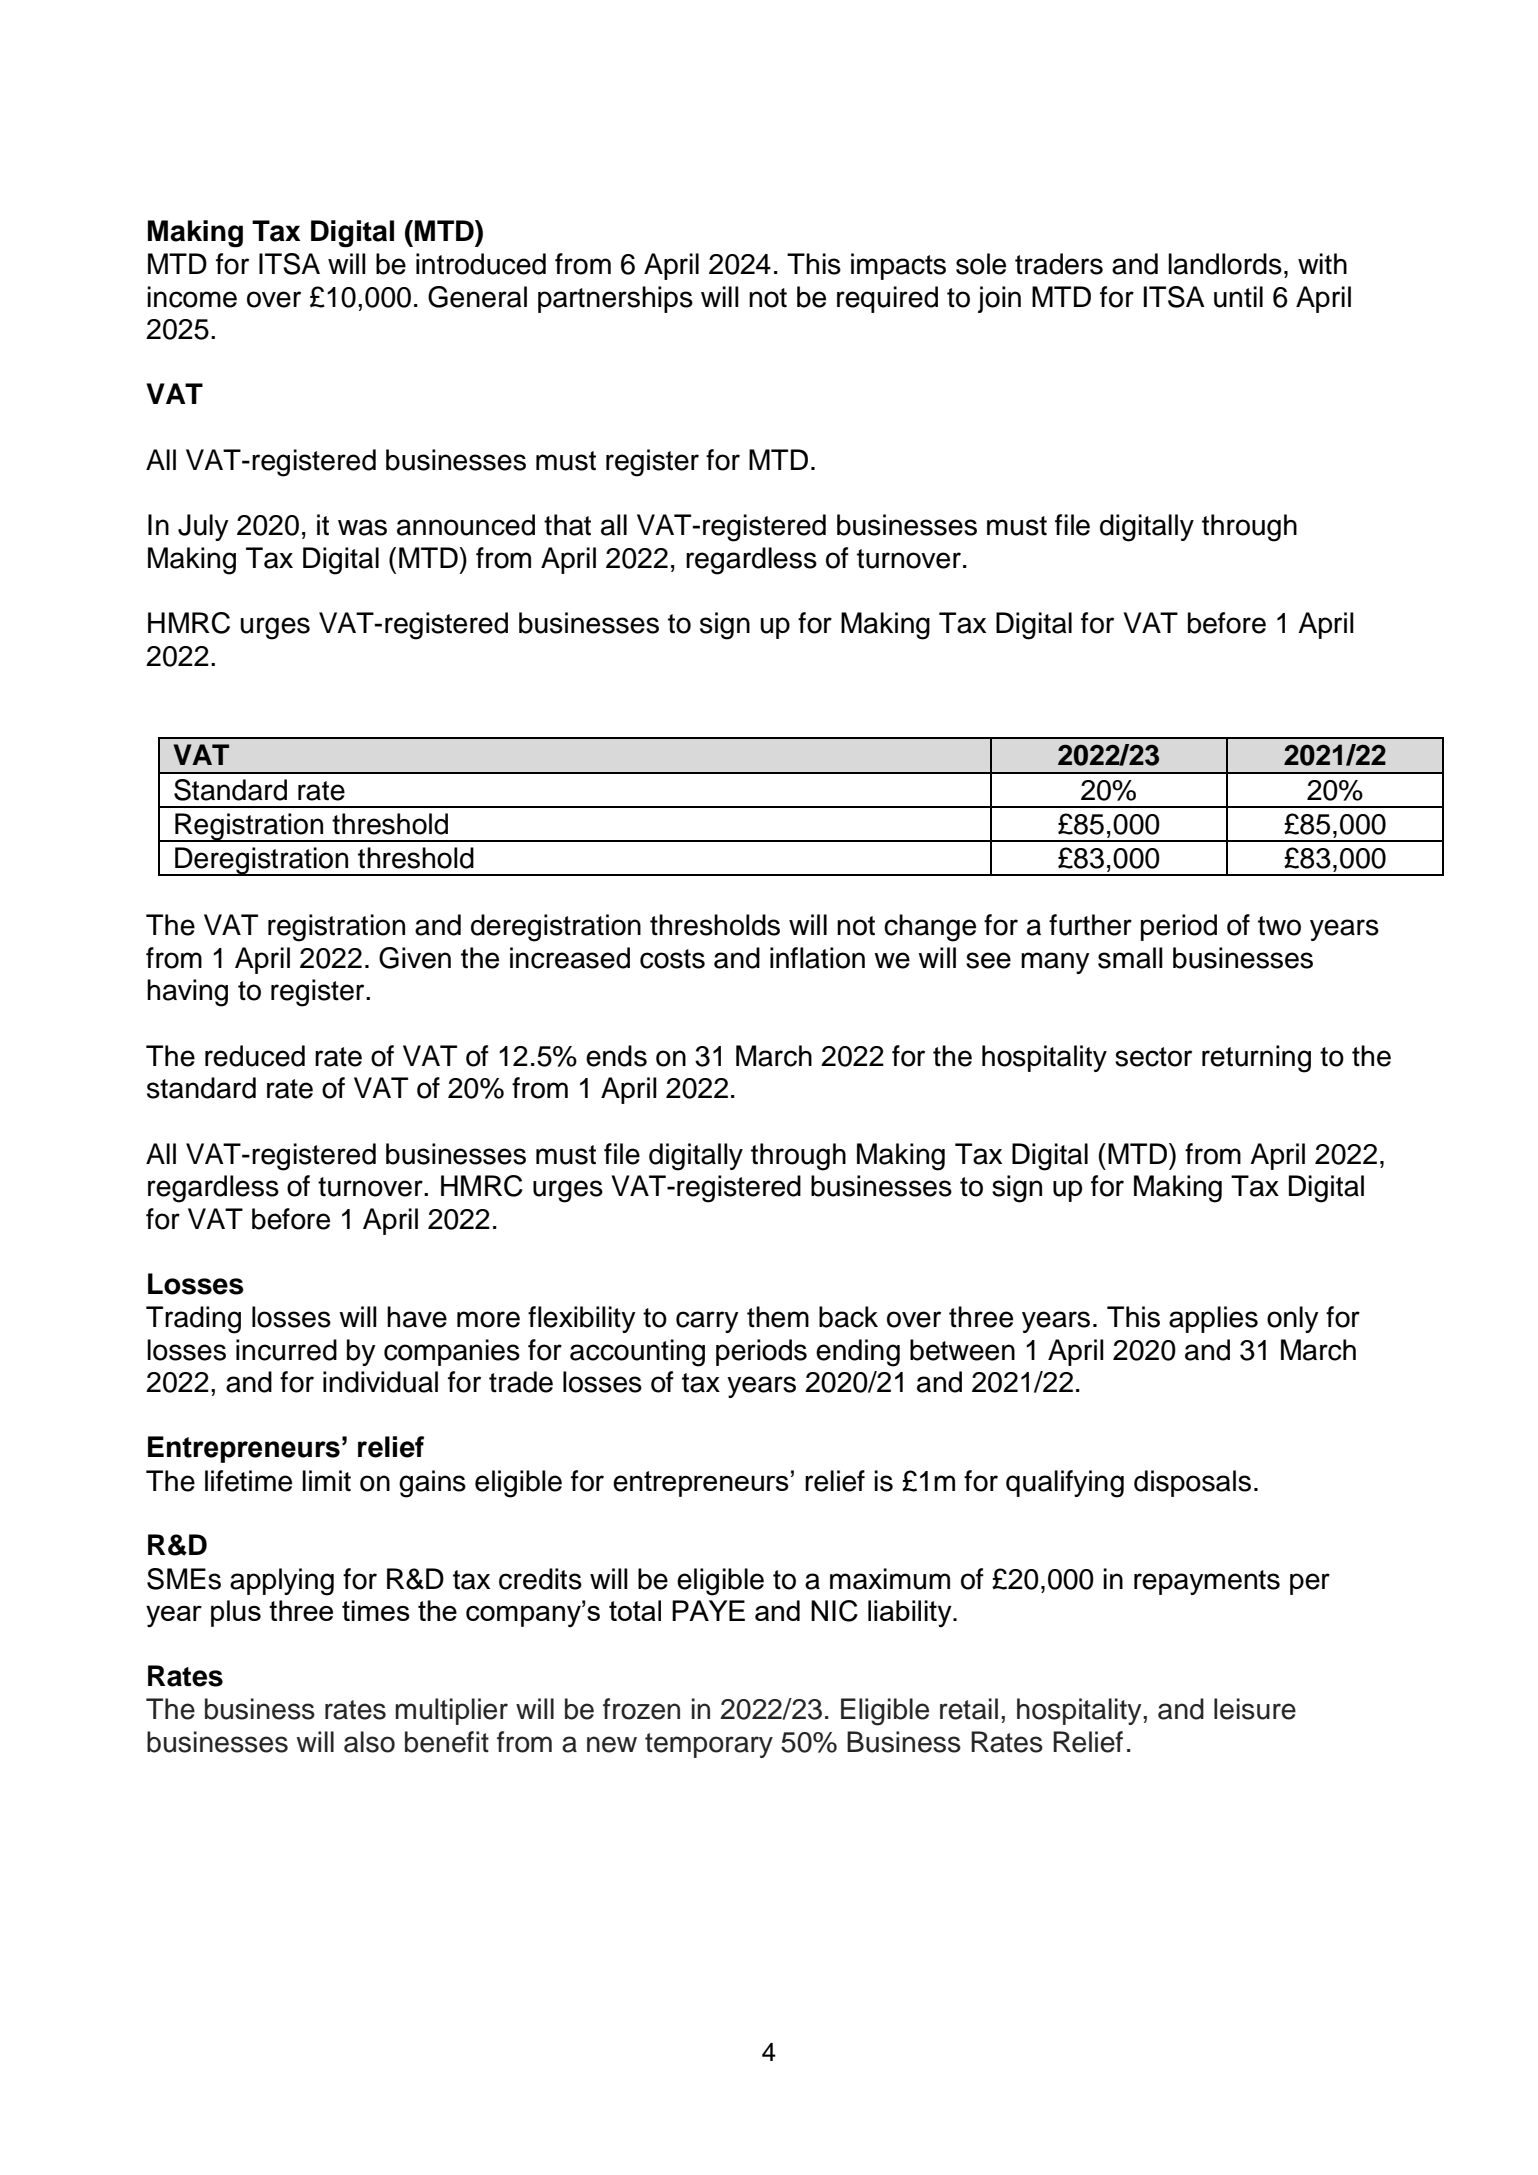 The image size is (1538, 2175). I want to click on sector, so click(1153, 1057).
